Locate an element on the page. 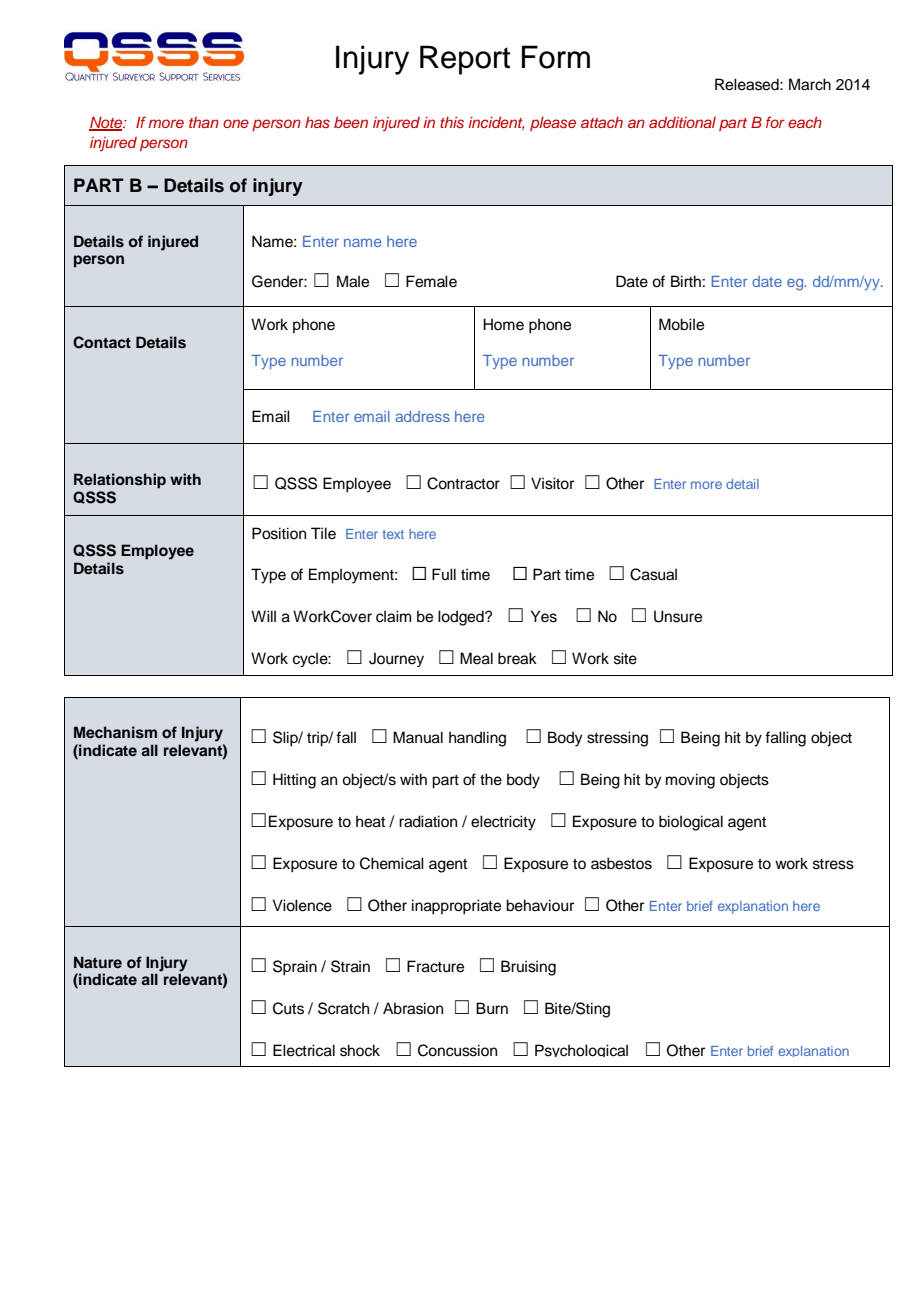 The image size is (924, 1308). moving is located at coordinates (690, 781).
